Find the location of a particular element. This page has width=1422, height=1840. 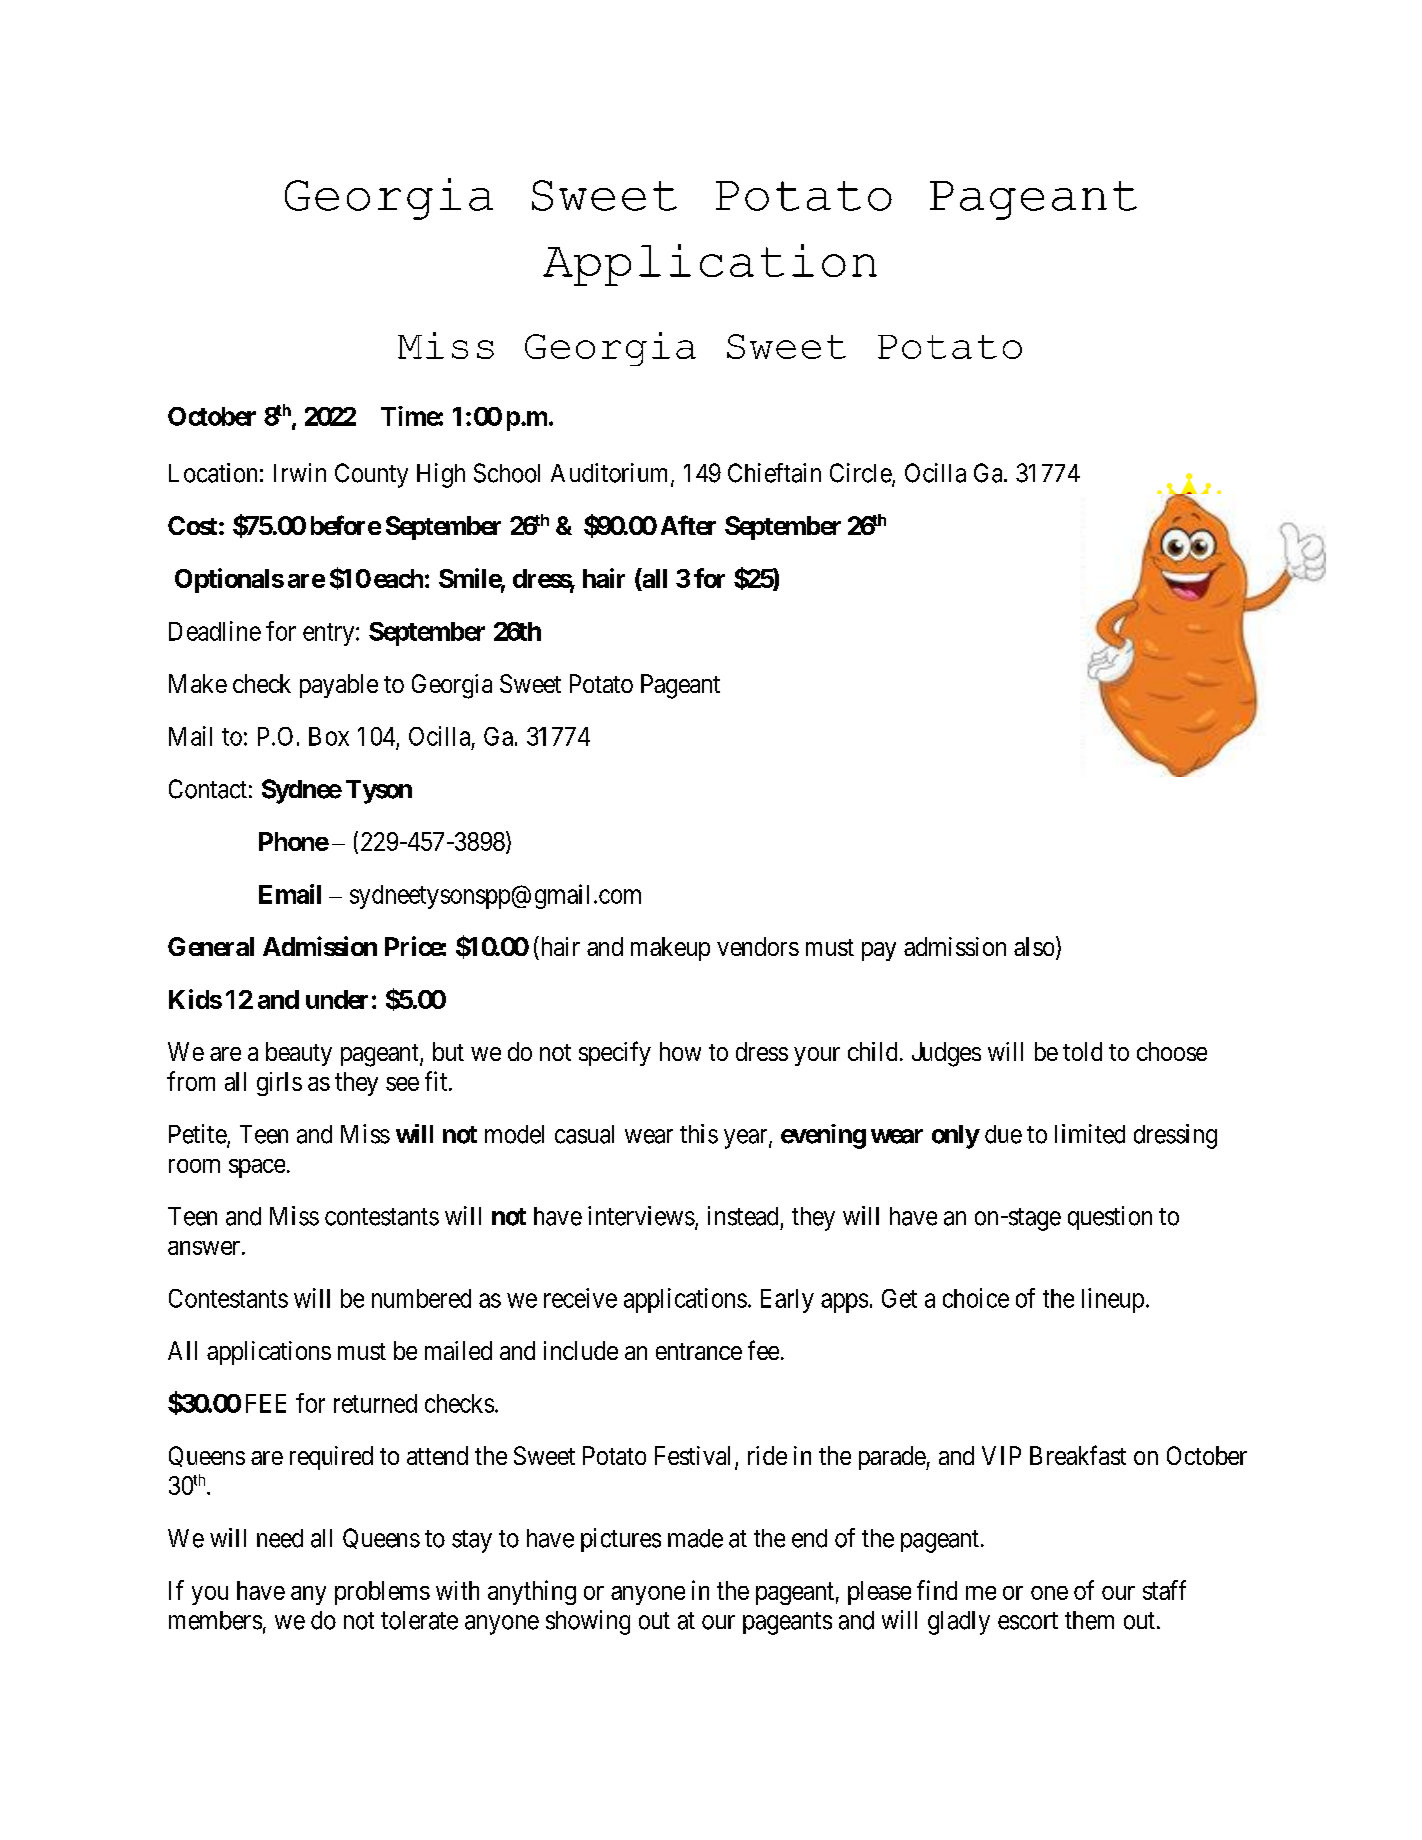

Circle is located at coordinates (861, 474).
